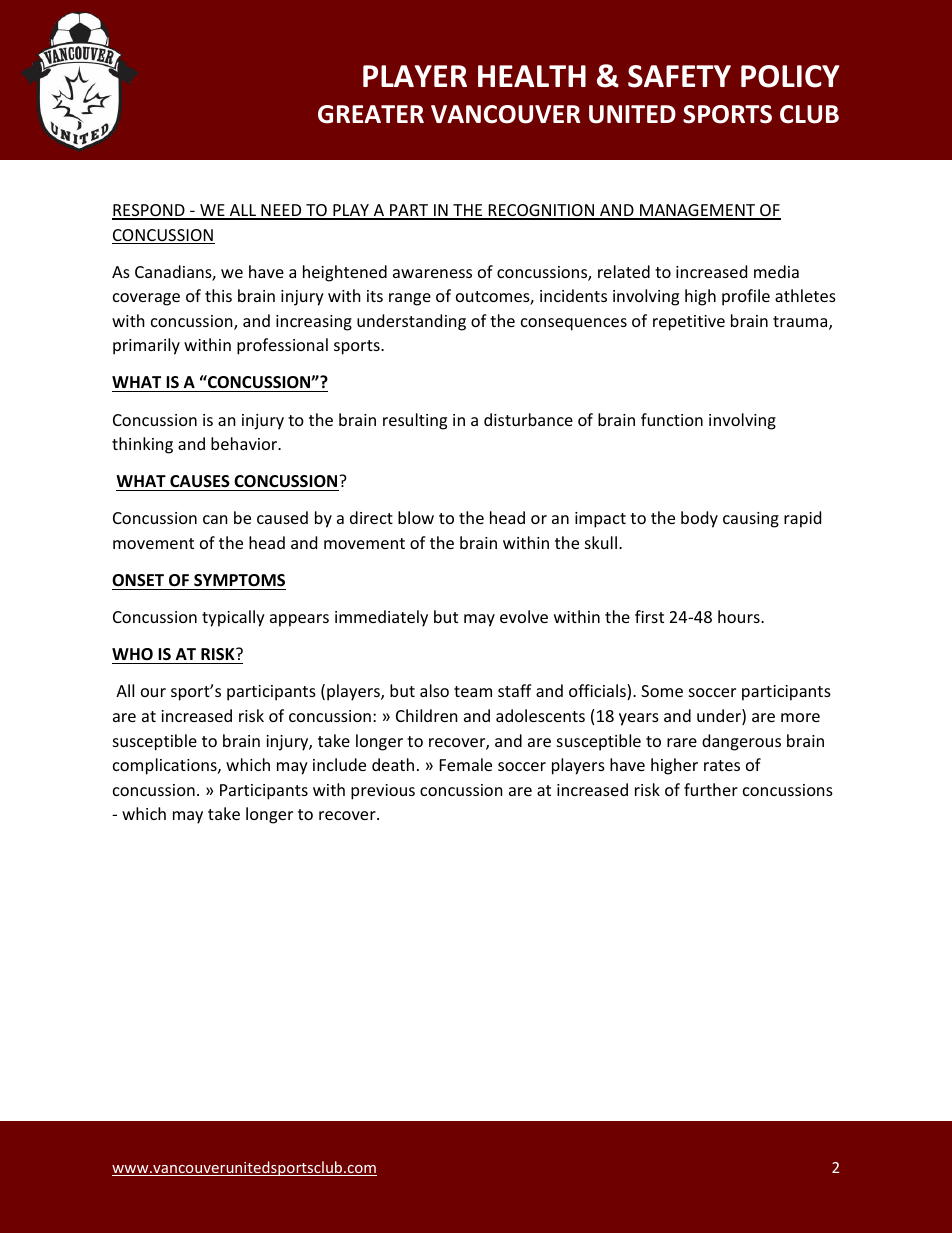  Describe the element at coordinates (740, 616) in the screenshot. I see `hours` at that location.
